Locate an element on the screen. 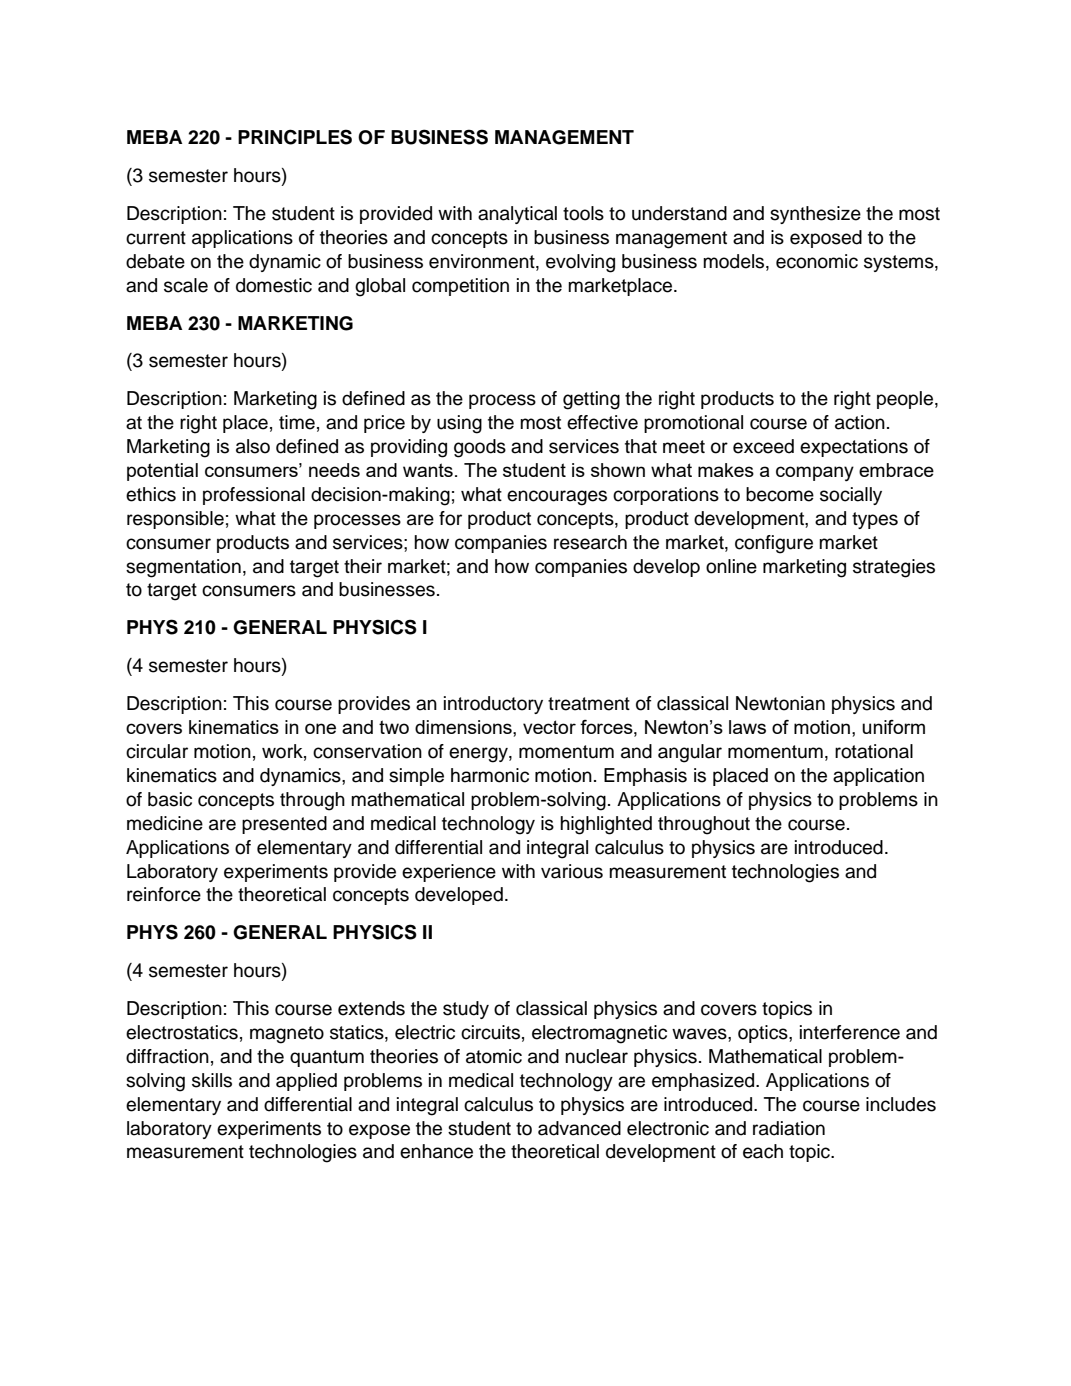 This screenshot has width=1071, height=1386. advanced is located at coordinates (579, 1128).
